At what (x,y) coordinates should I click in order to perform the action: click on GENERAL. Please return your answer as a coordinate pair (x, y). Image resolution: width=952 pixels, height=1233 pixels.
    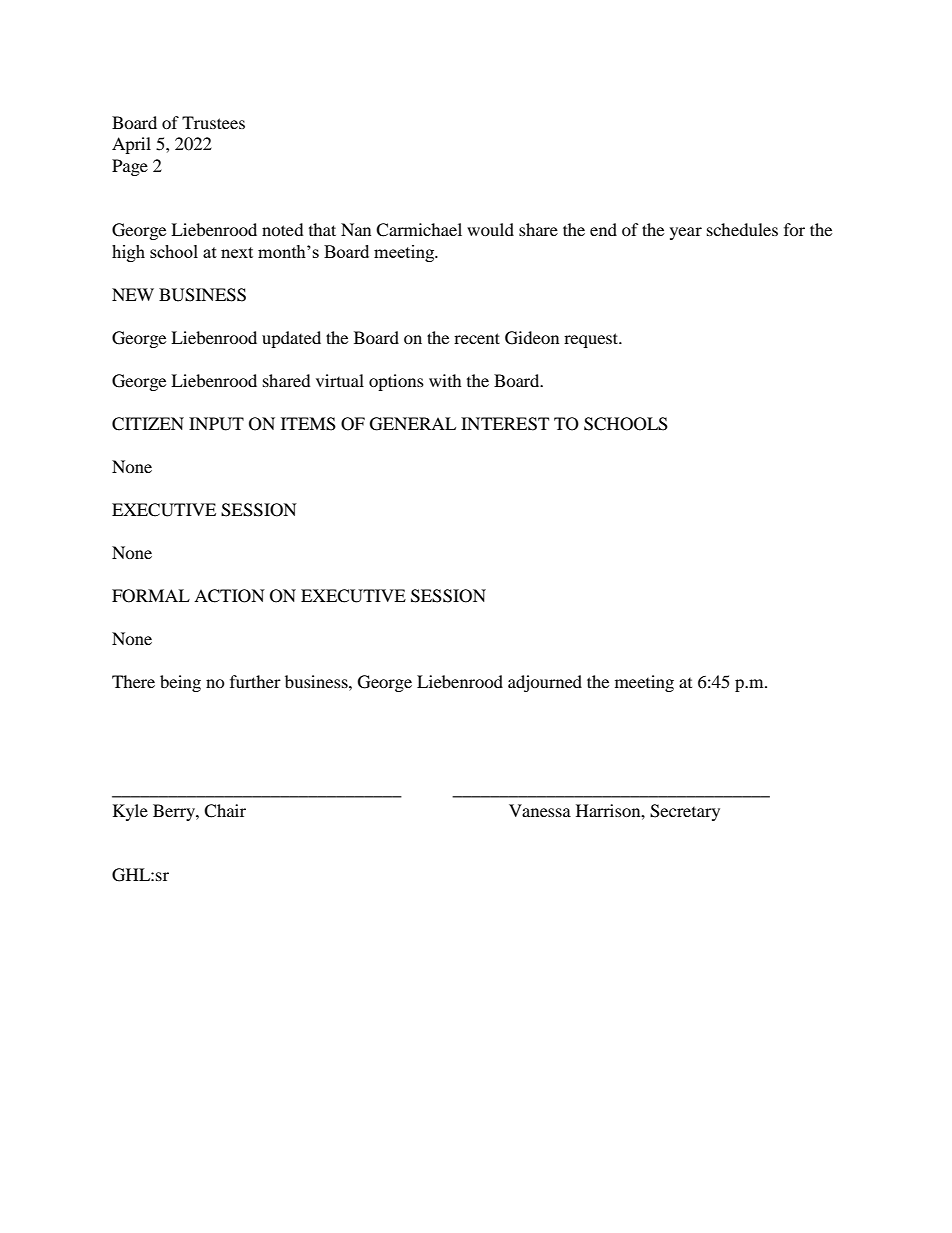
    Looking at the image, I should click on (413, 424).
